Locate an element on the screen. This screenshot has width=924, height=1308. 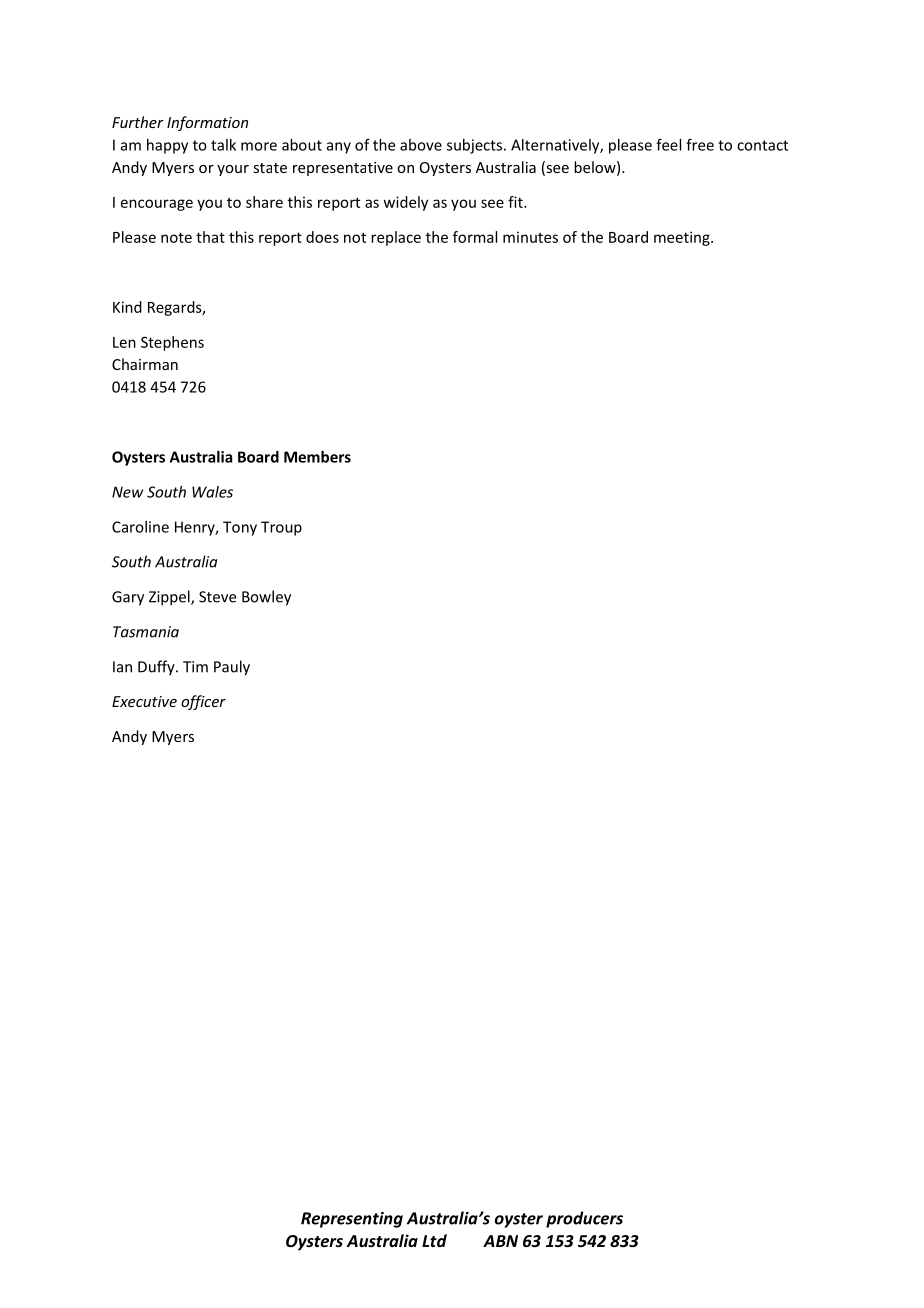
Representing is located at coordinates (352, 1220).
